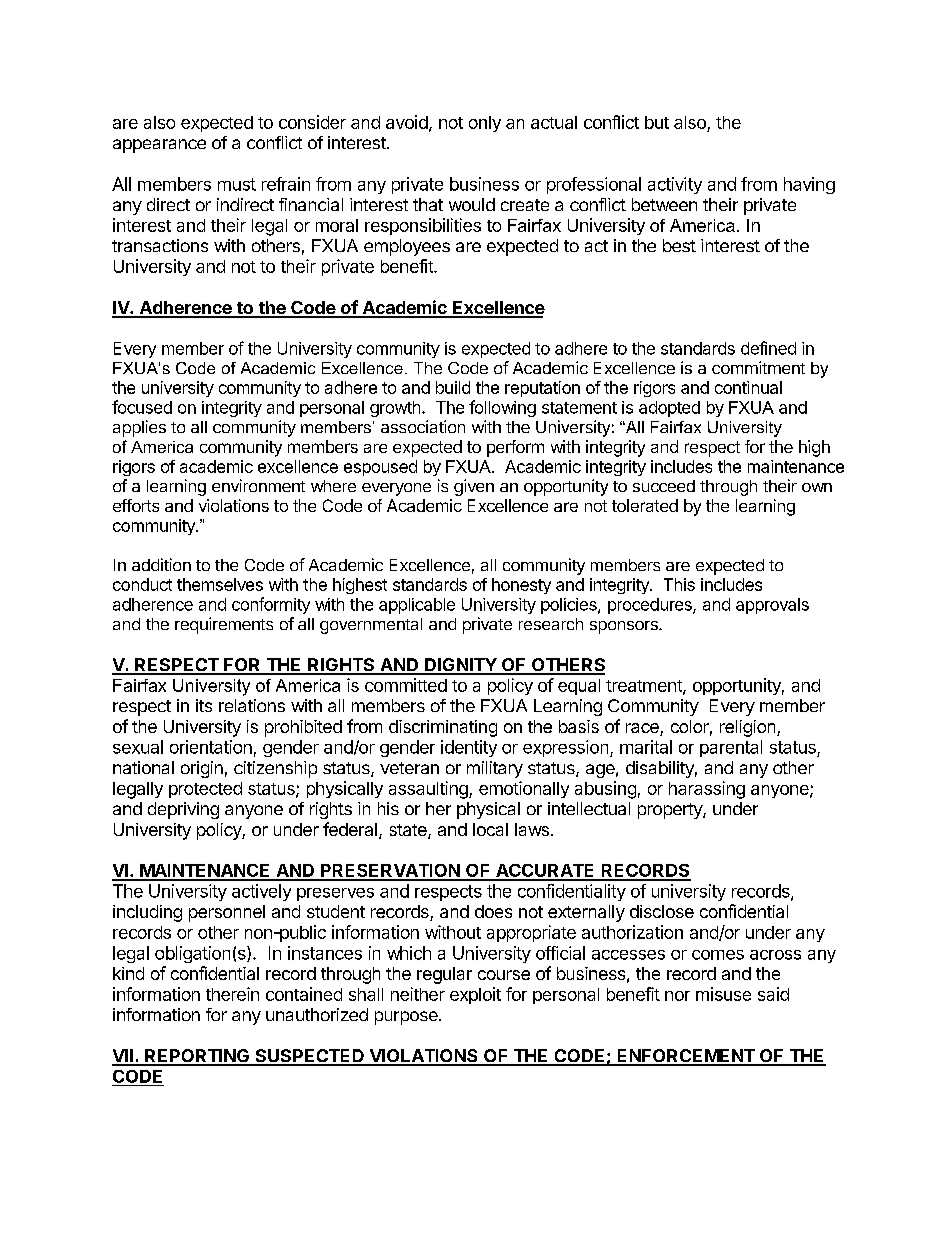 This page has width=952, height=1233. I want to click on themselves, so click(220, 584).
